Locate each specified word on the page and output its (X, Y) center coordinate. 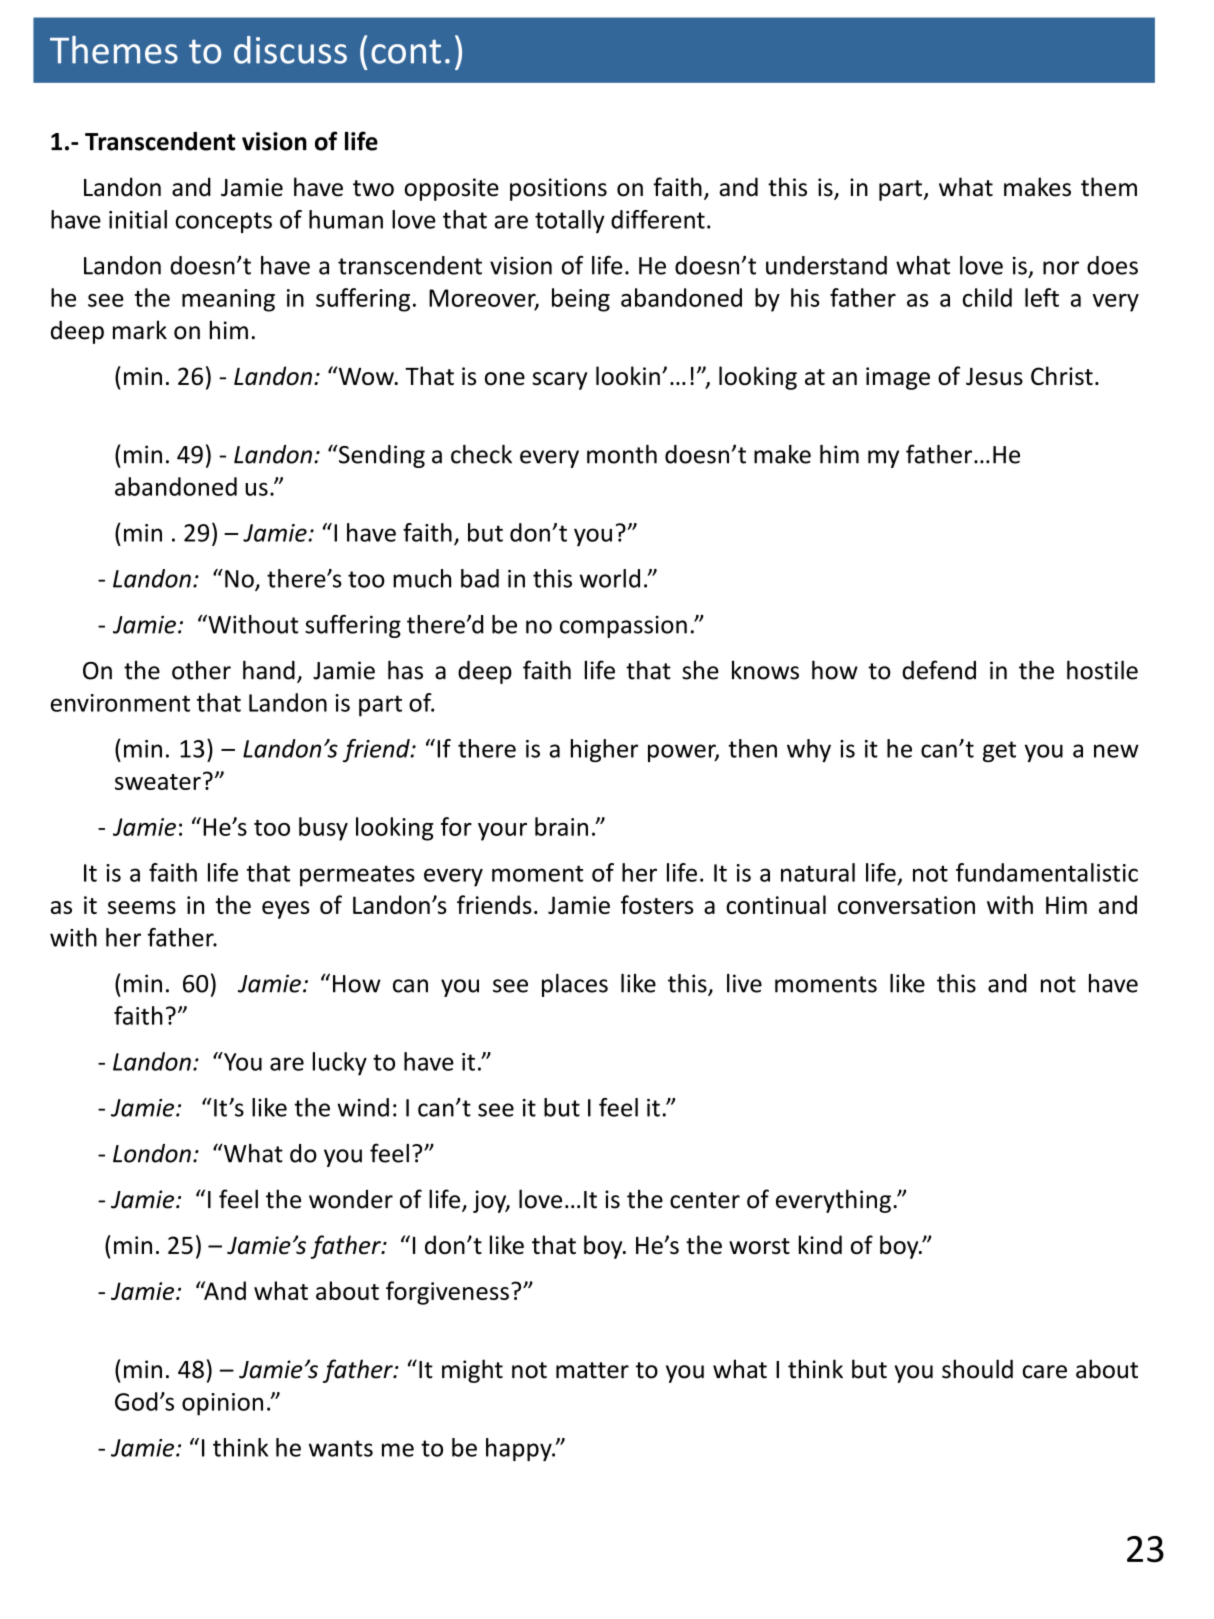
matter (592, 1370)
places (575, 985)
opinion (222, 1404)
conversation (906, 905)
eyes (286, 910)
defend (939, 670)
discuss (290, 50)
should (977, 1369)
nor (1061, 268)
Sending (380, 456)
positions (558, 189)
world (610, 578)
